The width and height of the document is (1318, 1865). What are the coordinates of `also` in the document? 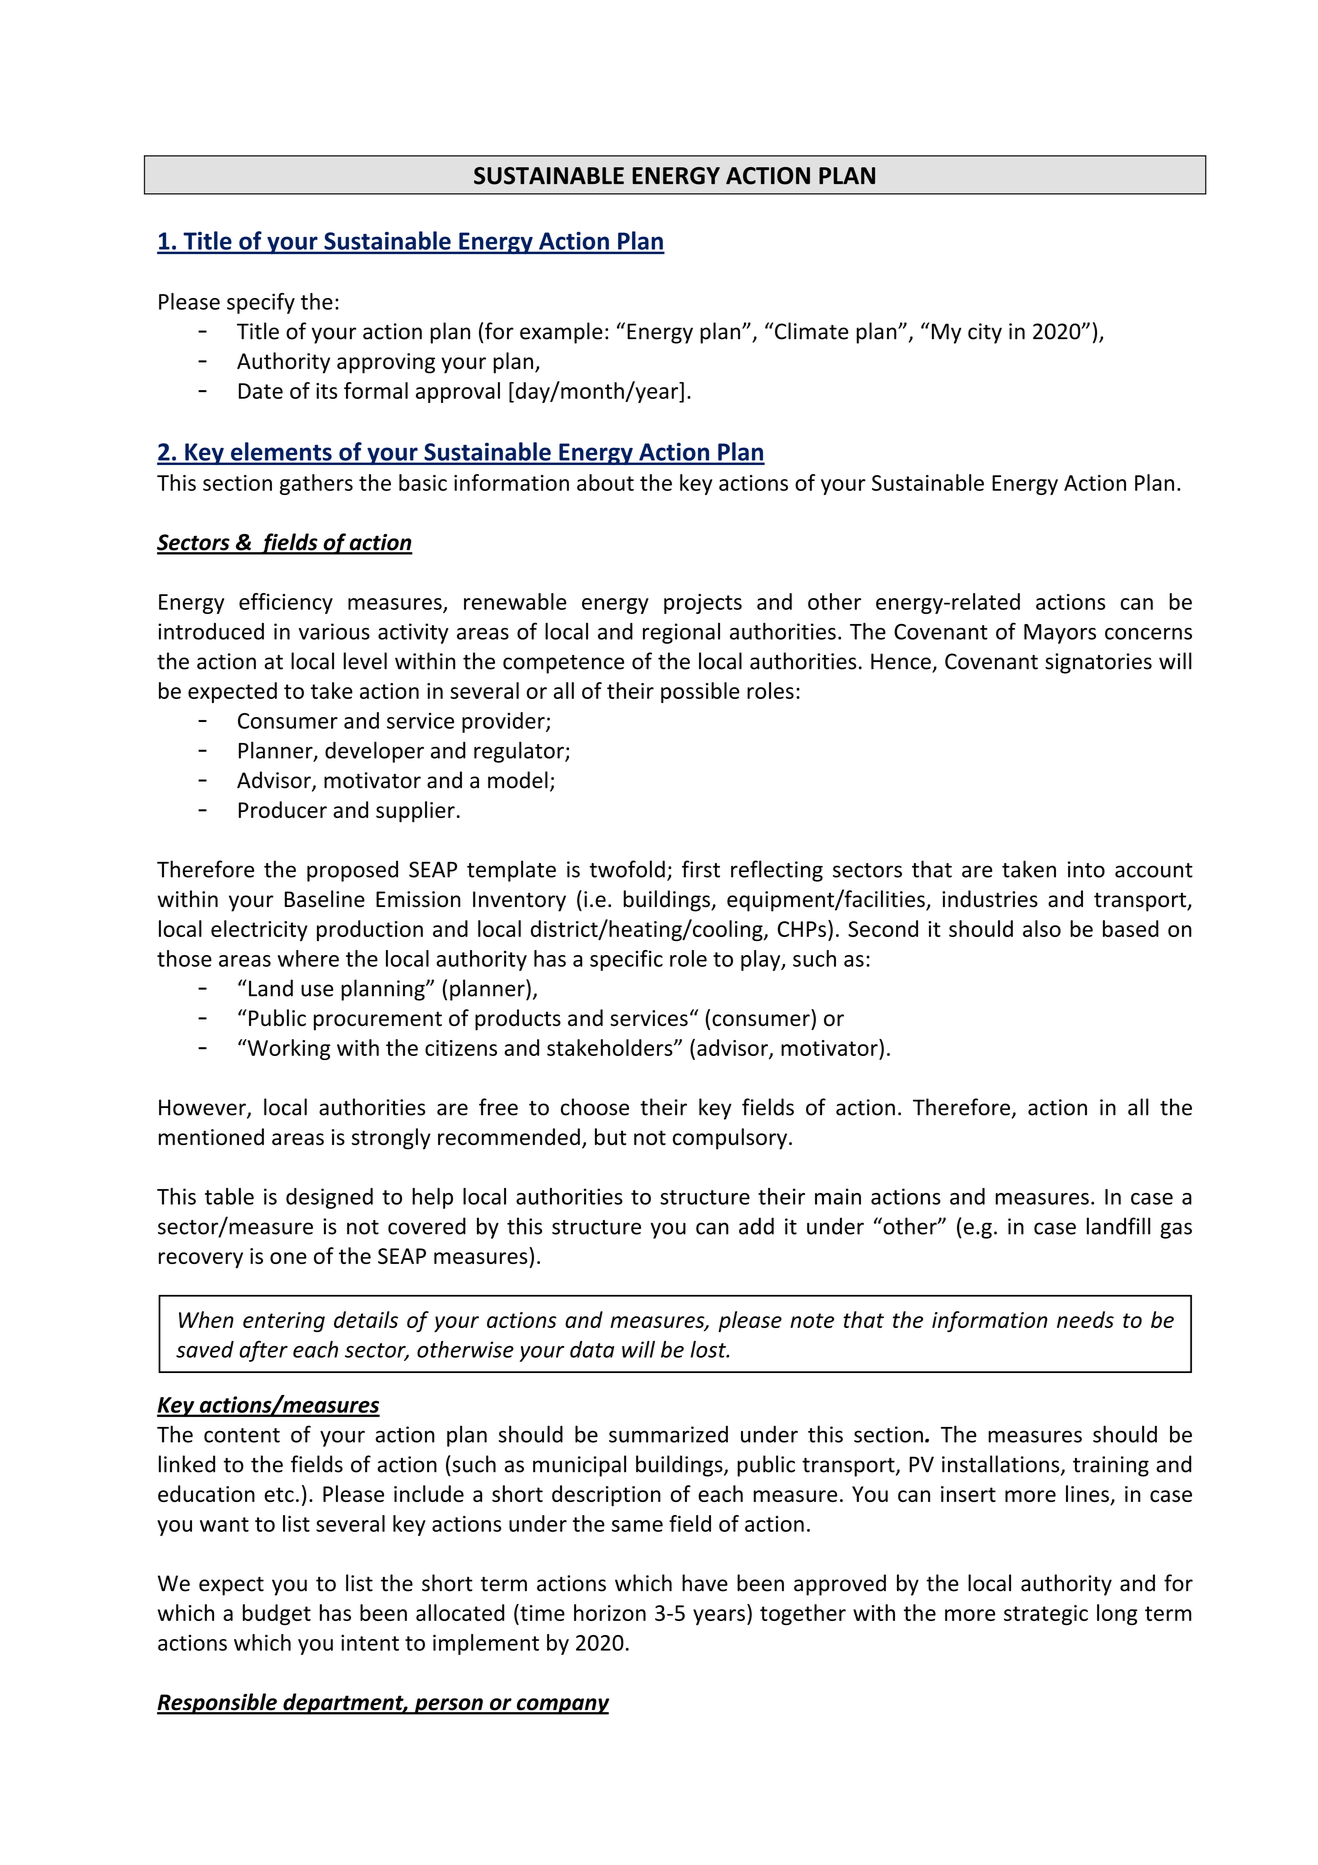 It's located at (1042, 928).
